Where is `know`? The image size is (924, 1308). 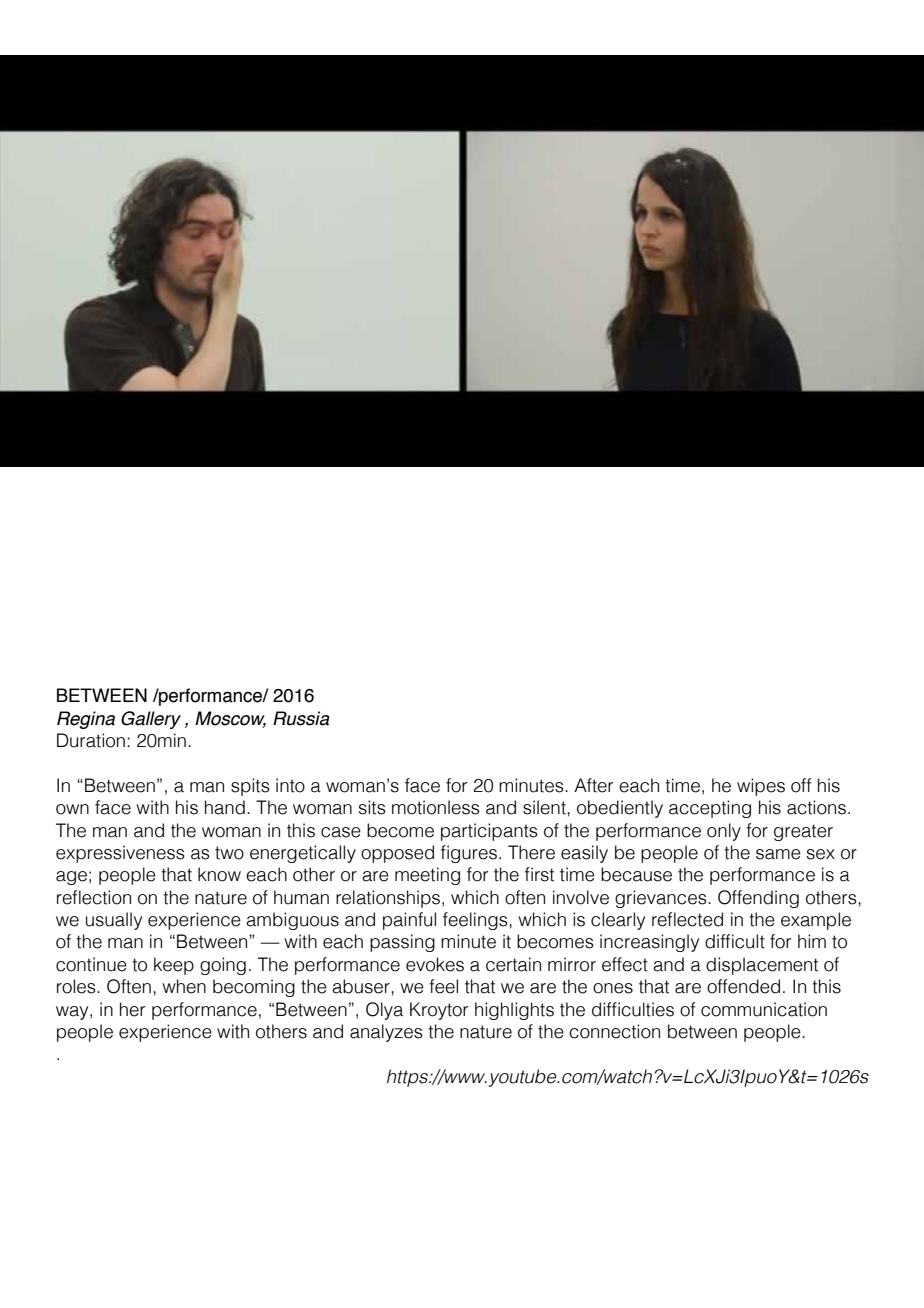
know is located at coordinates (219, 874).
